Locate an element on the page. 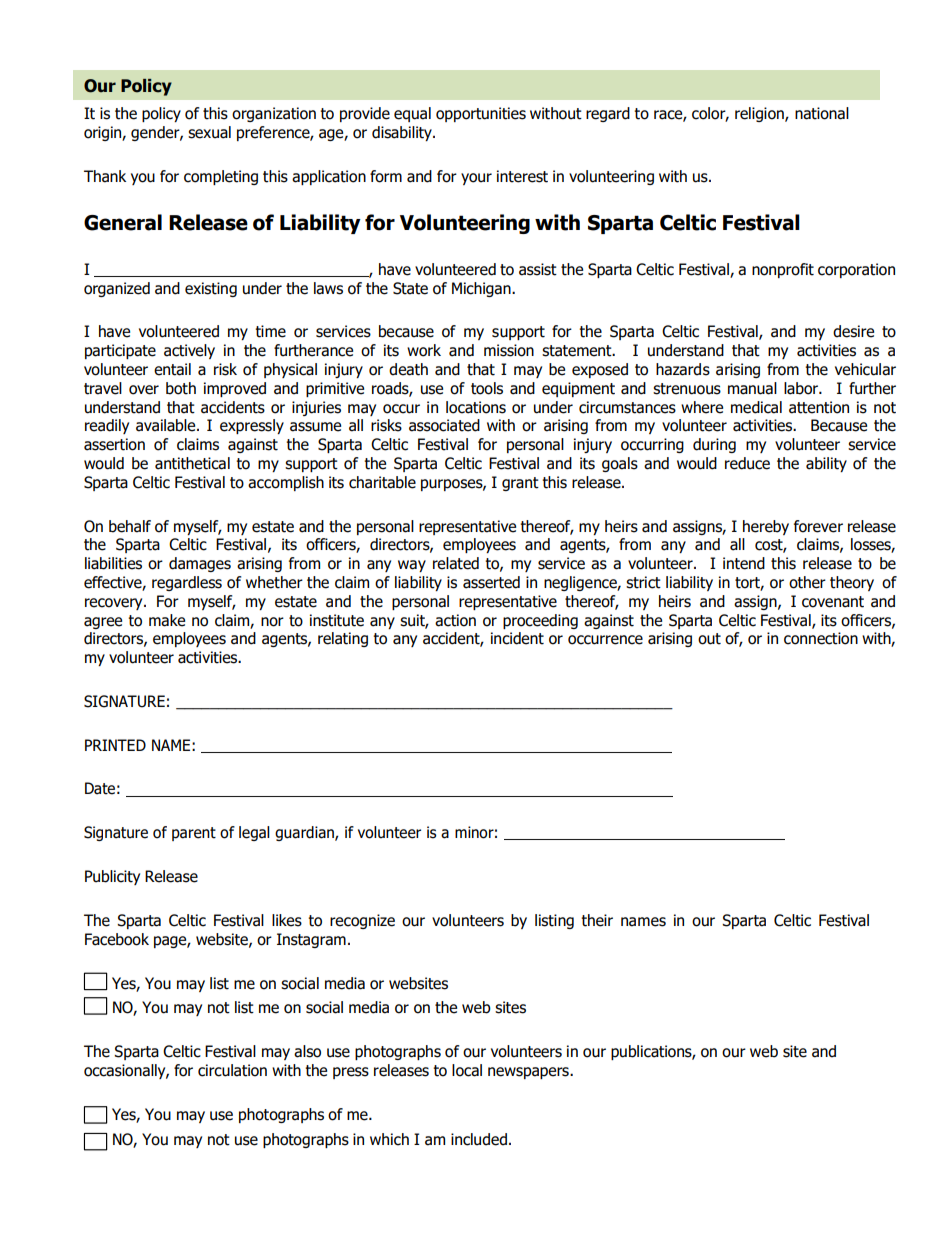 The width and height of the document is (952, 1233). circulation is located at coordinates (232, 1070).
